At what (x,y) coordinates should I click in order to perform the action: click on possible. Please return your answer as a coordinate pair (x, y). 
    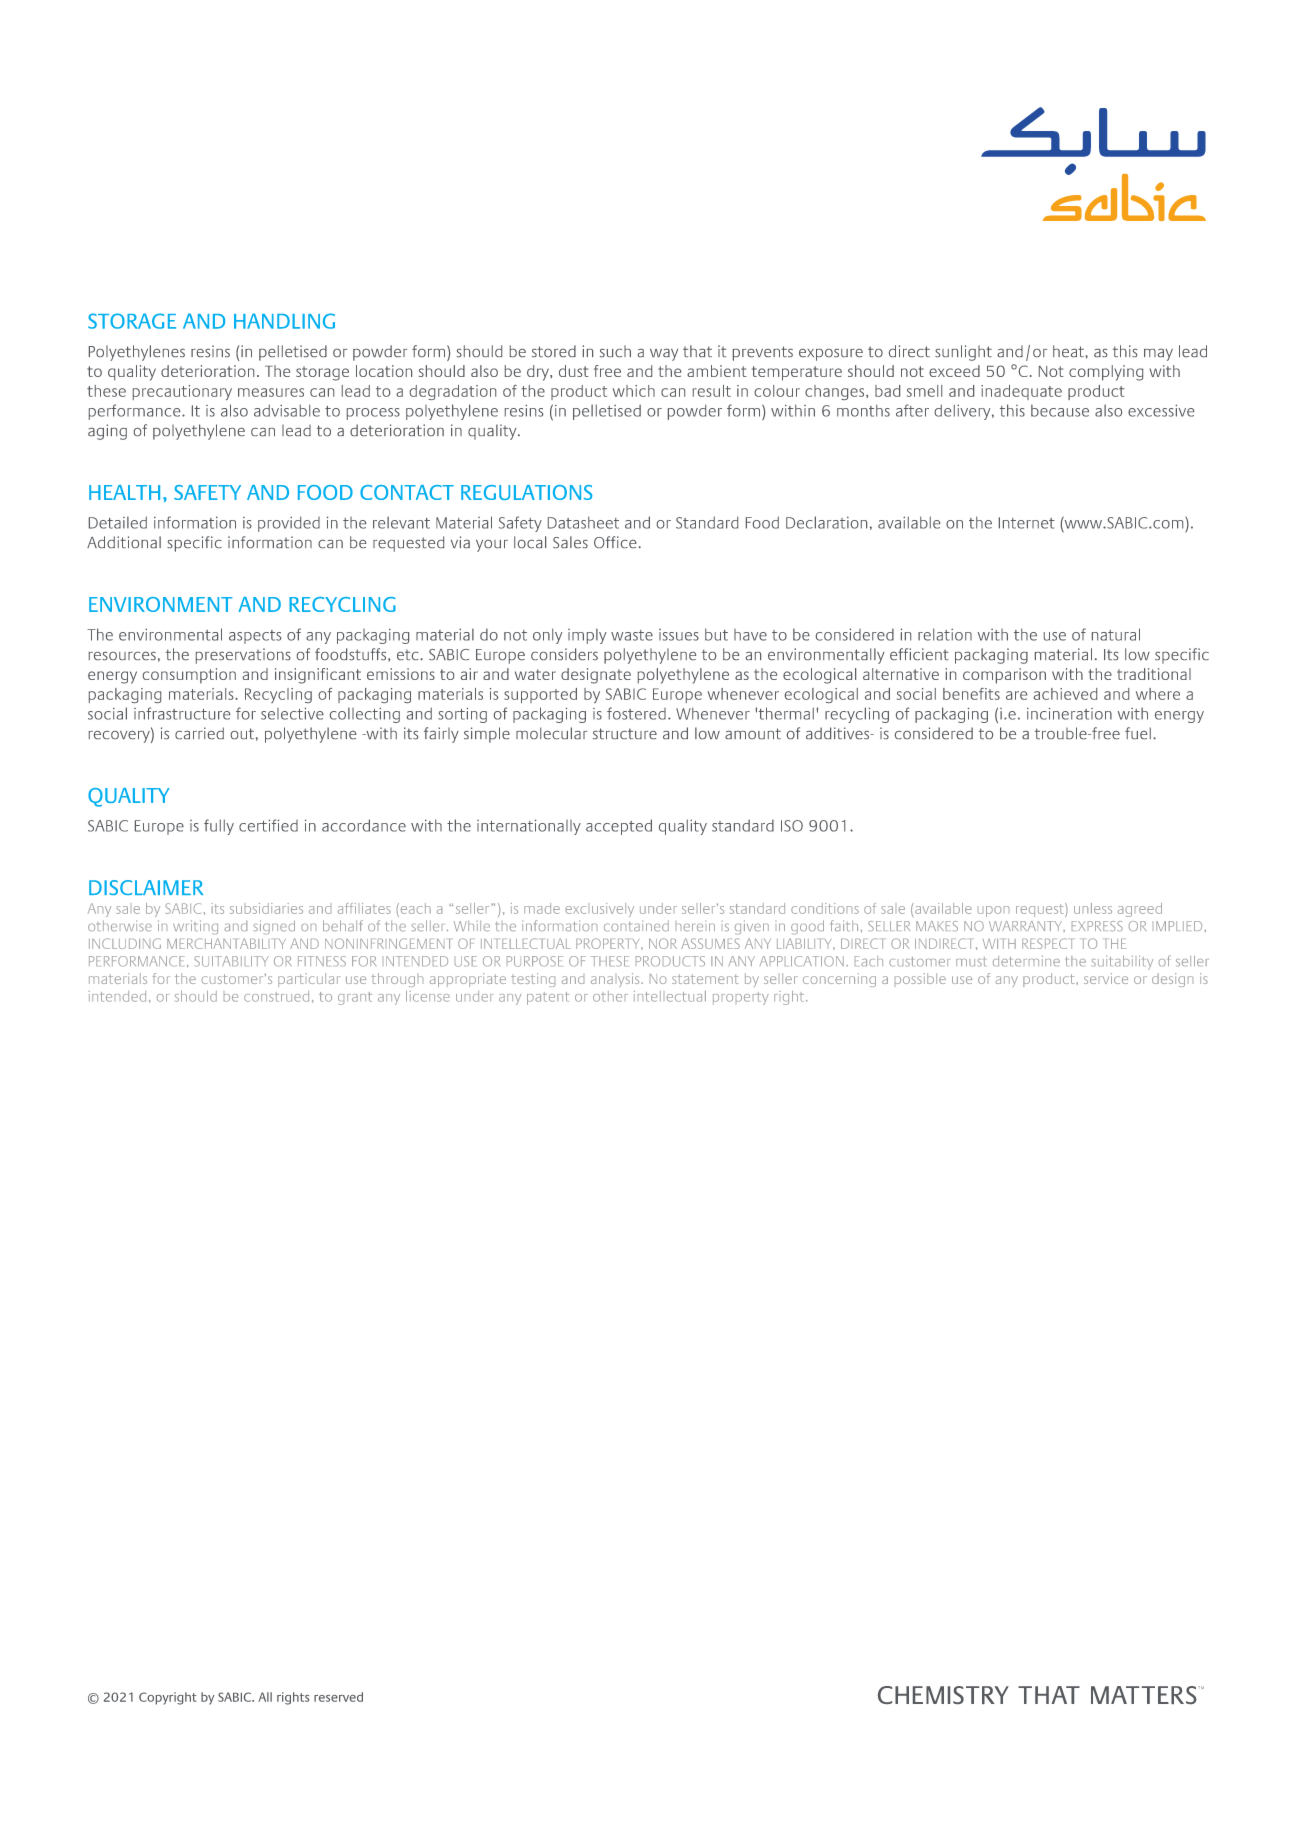
    Looking at the image, I should click on (920, 978).
